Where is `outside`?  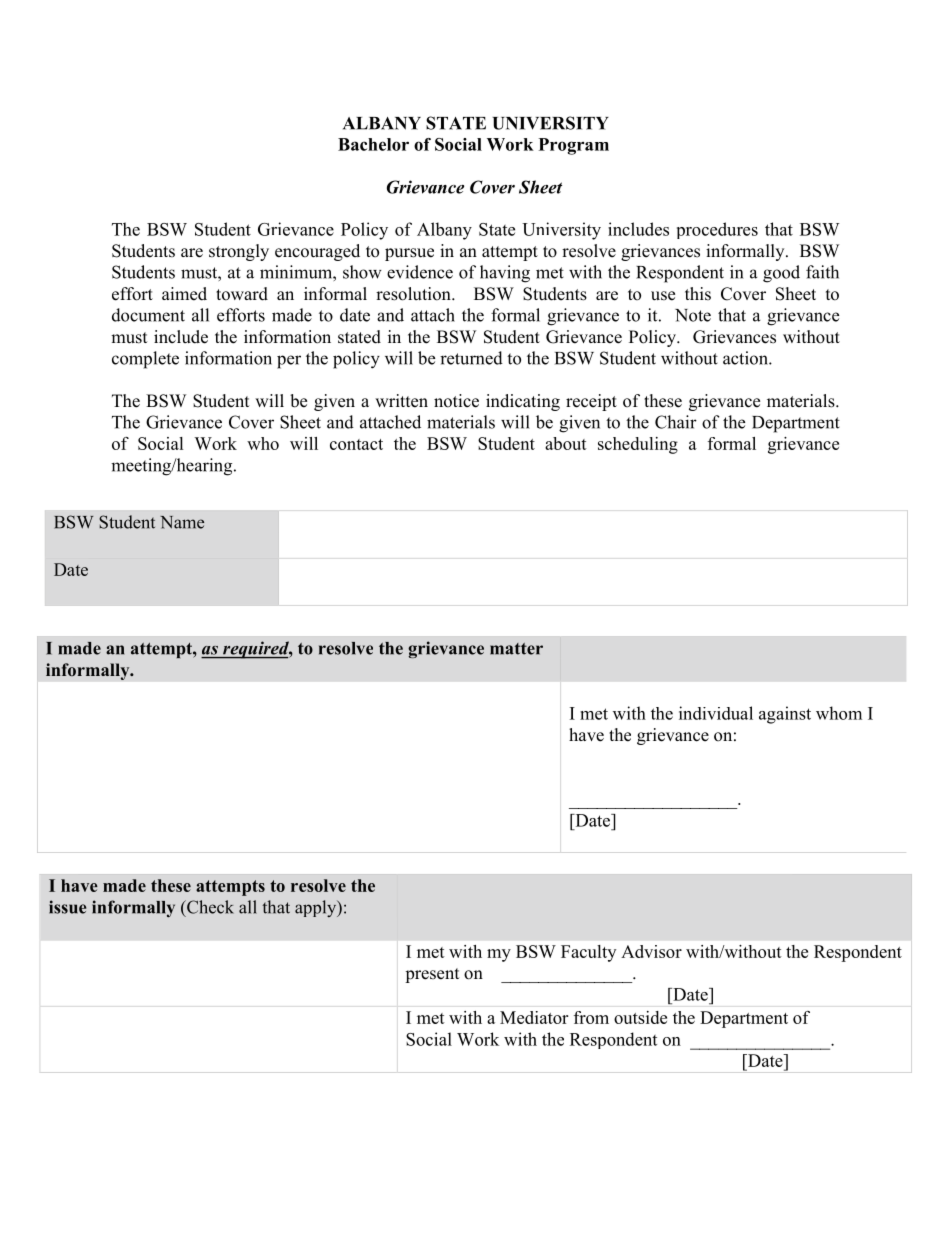
outside is located at coordinates (640, 1017).
